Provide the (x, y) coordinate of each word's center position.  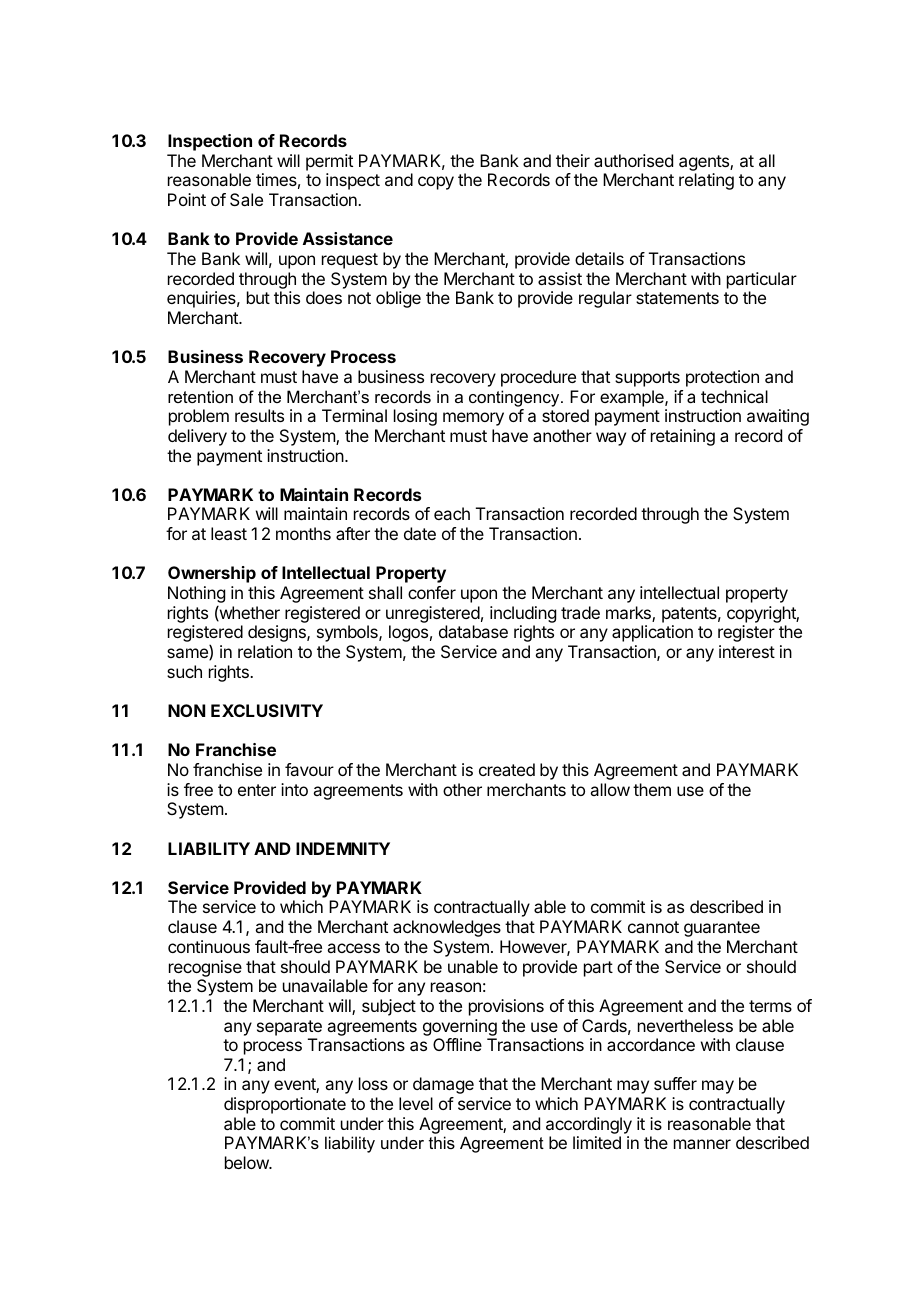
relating (706, 181)
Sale (246, 199)
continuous (209, 946)
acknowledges (447, 928)
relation (265, 651)
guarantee (722, 929)
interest (747, 651)
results (259, 415)
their (573, 160)
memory (473, 419)
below (247, 1162)
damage (443, 1085)
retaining (683, 437)
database (473, 631)
